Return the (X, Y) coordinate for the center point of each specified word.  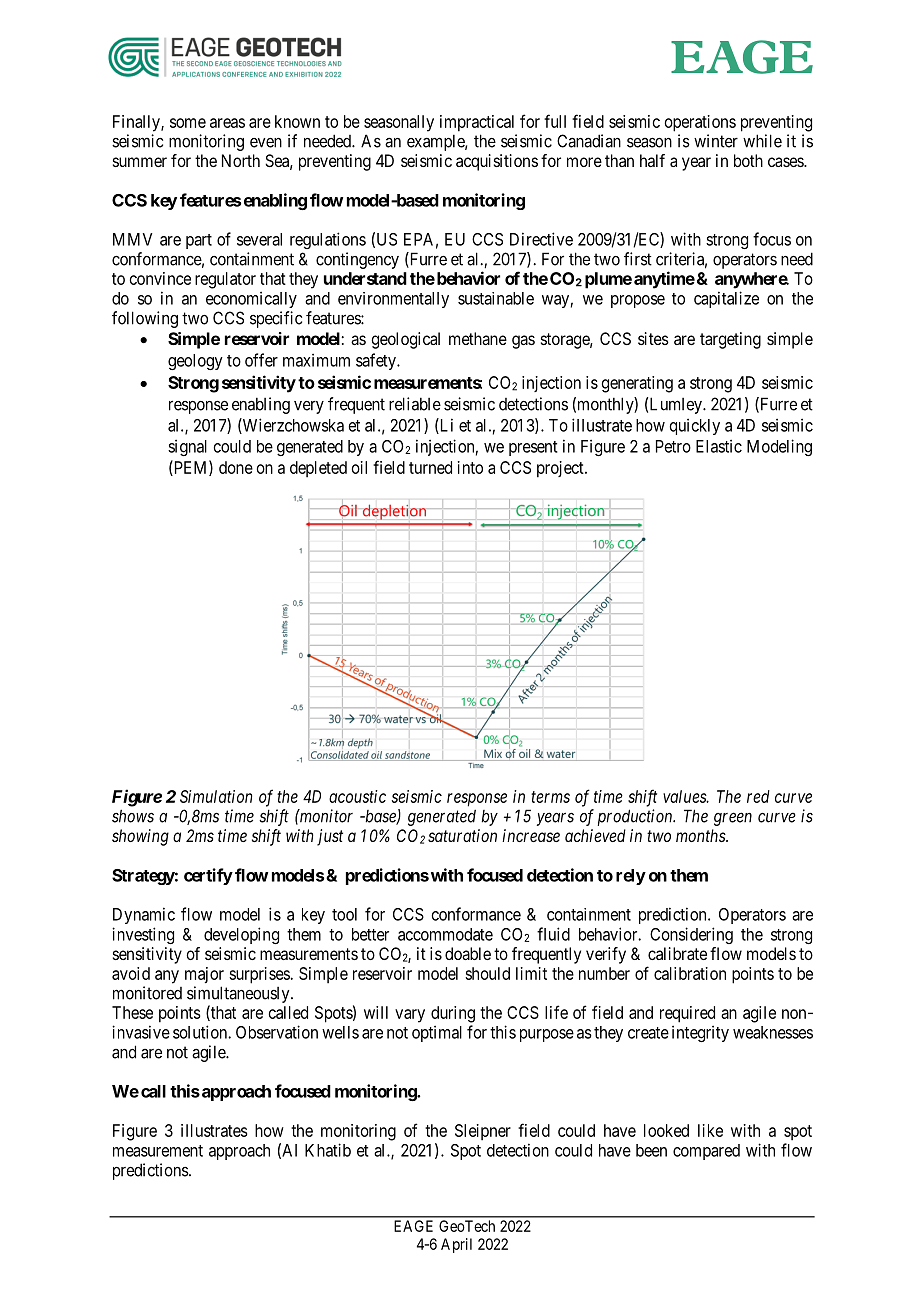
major (204, 975)
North (241, 160)
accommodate (445, 934)
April (456, 1245)
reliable (415, 404)
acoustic (357, 796)
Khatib (328, 1150)
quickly (695, 426)
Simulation (216, 796)
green (733, 819)
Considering (691, 935)
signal (187, 447)
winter (716, 141)
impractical (477, 123)
